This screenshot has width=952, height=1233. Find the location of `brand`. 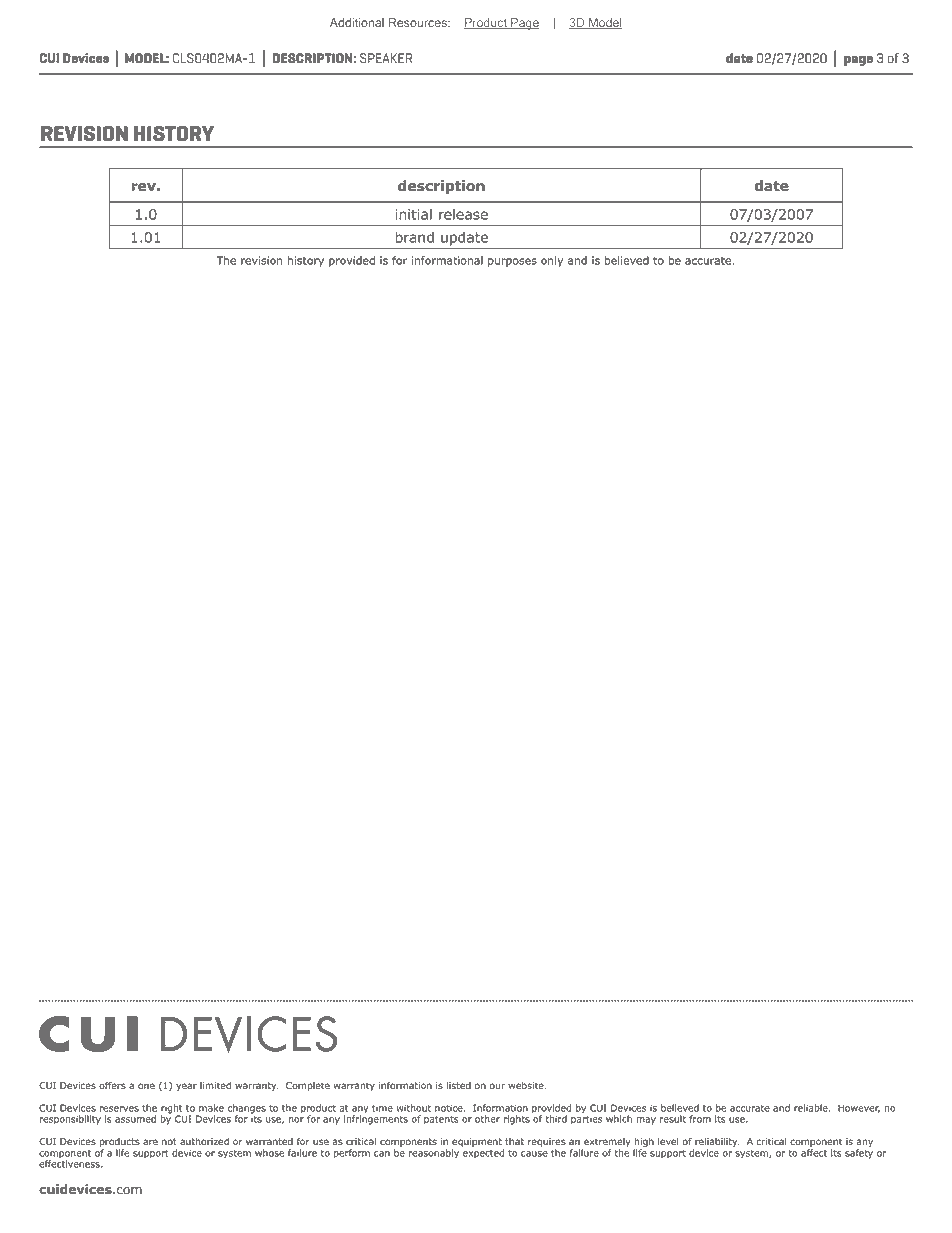

brand is located at coordinates (414, 237).
